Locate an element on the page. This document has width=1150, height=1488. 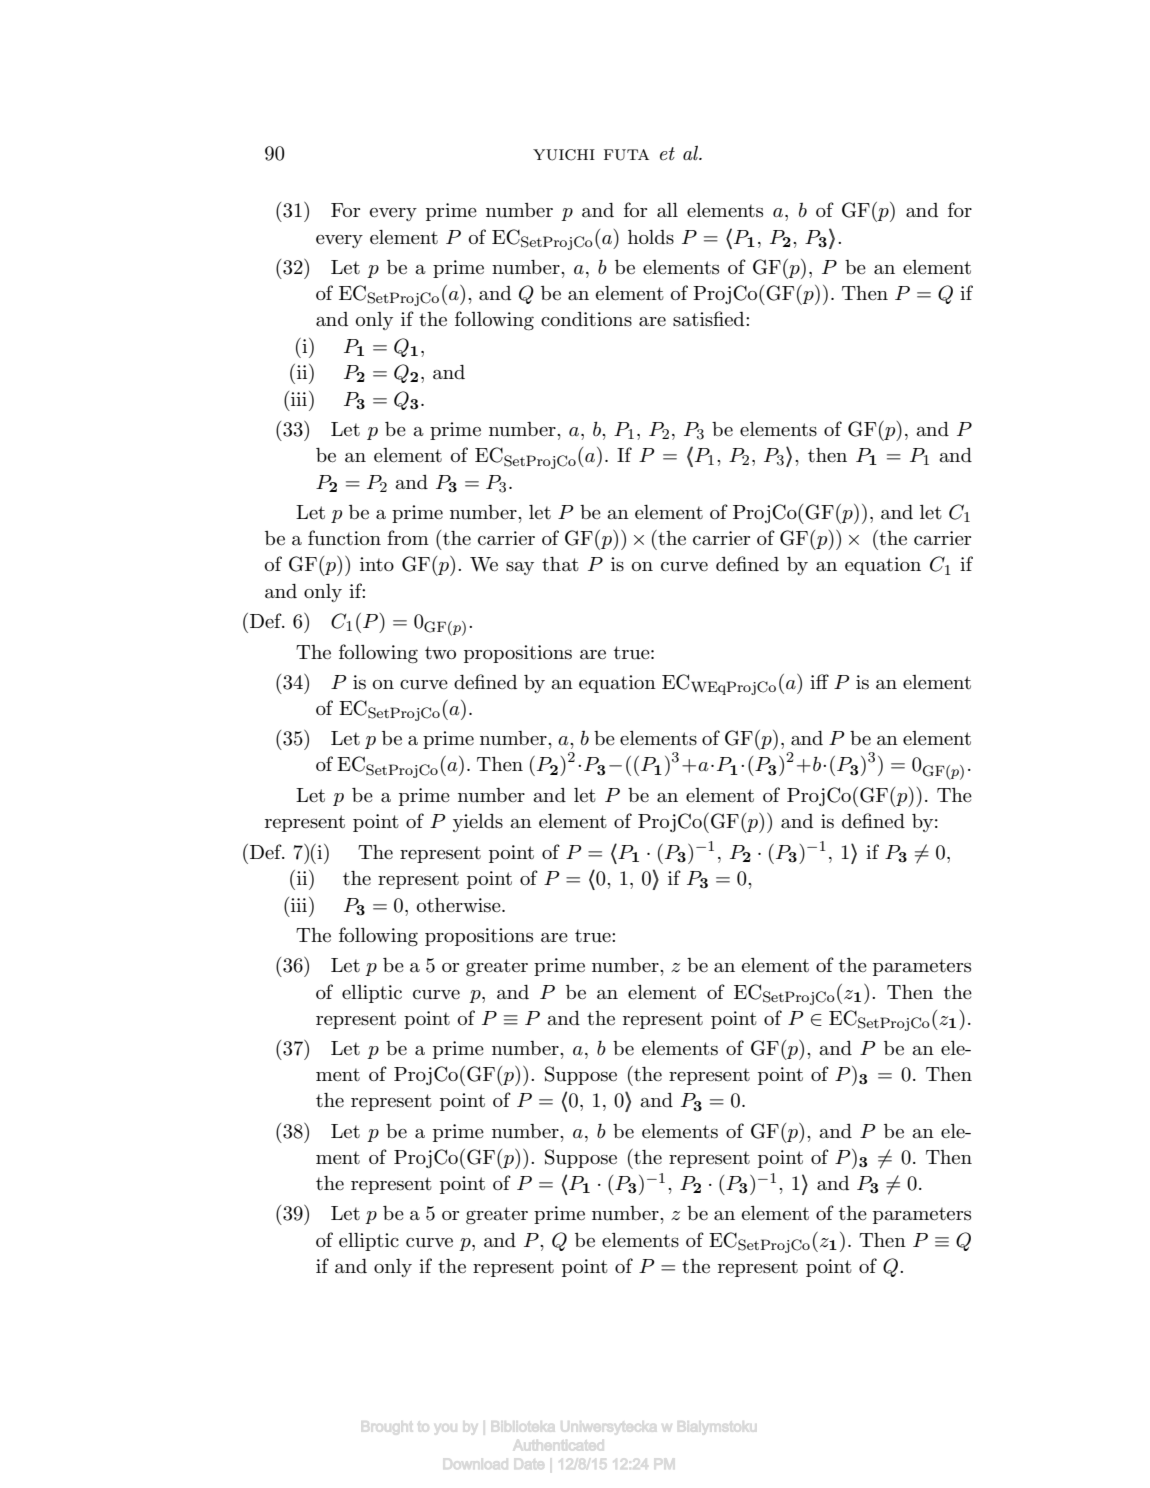
all is located at coordinates (667, 210).
